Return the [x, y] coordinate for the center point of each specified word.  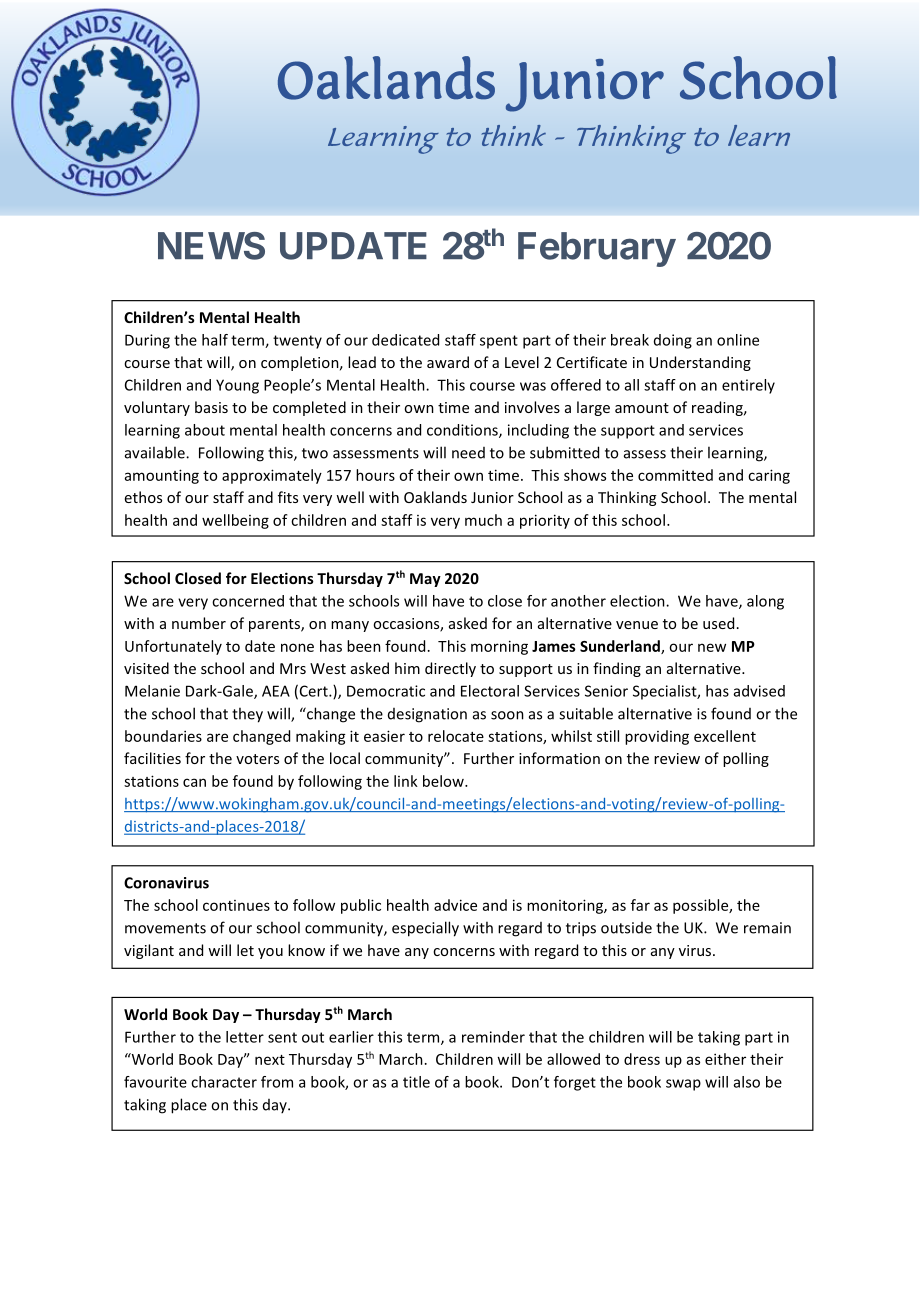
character [224, 1082]
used [718, 623]
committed [675, 475]
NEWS [211, 246]
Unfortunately [173, 647]
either [725, 1059]
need [468, 453]
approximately [272, 476]
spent [499, 342]
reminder [493, 1037]
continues [236, 905]
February [597, 249]
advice [455, 905]
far [640, 905]
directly [450, 669]
